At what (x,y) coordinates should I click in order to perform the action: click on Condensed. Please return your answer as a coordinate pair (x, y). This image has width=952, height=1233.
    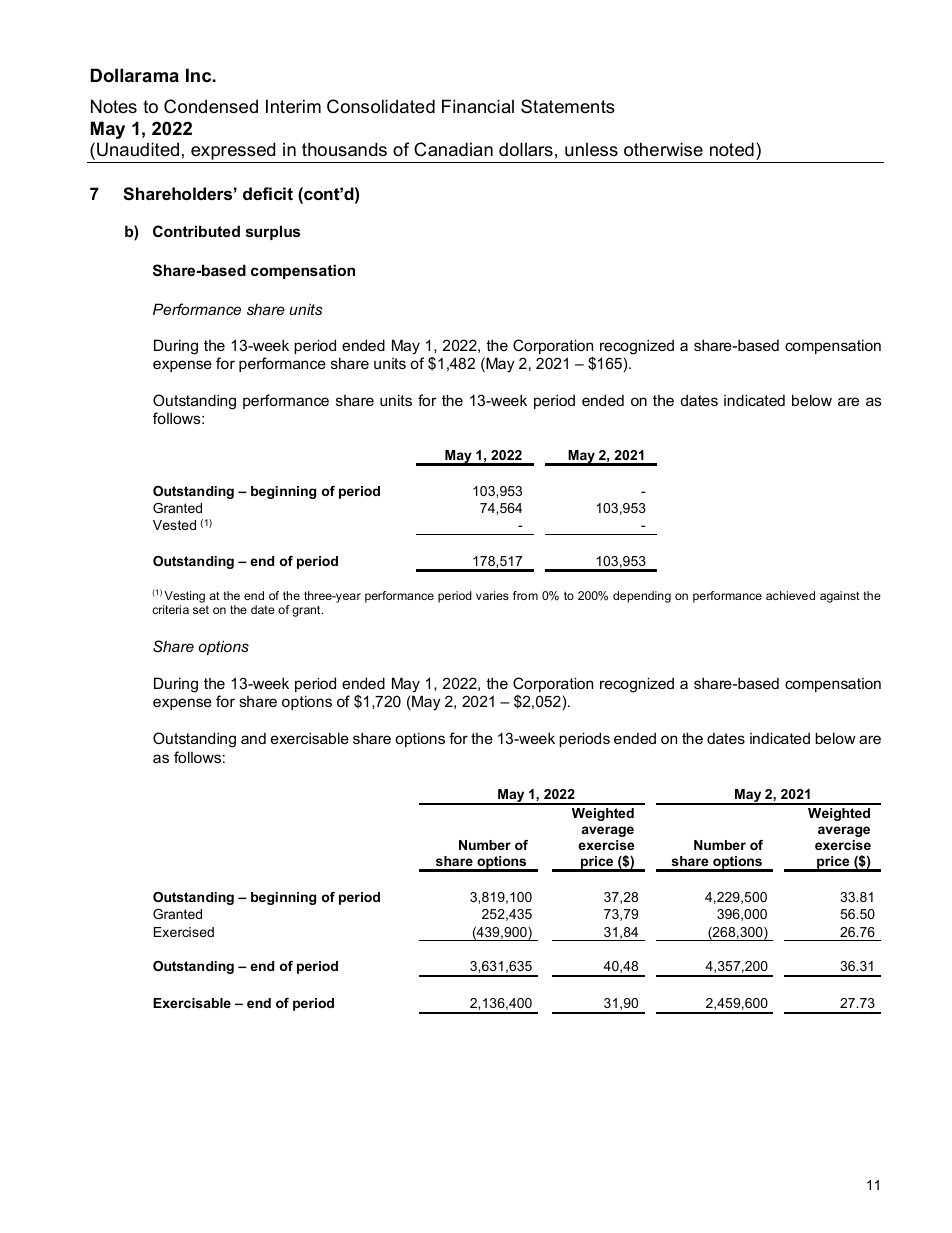
    Looking at the image, I should click on (211, 106).
